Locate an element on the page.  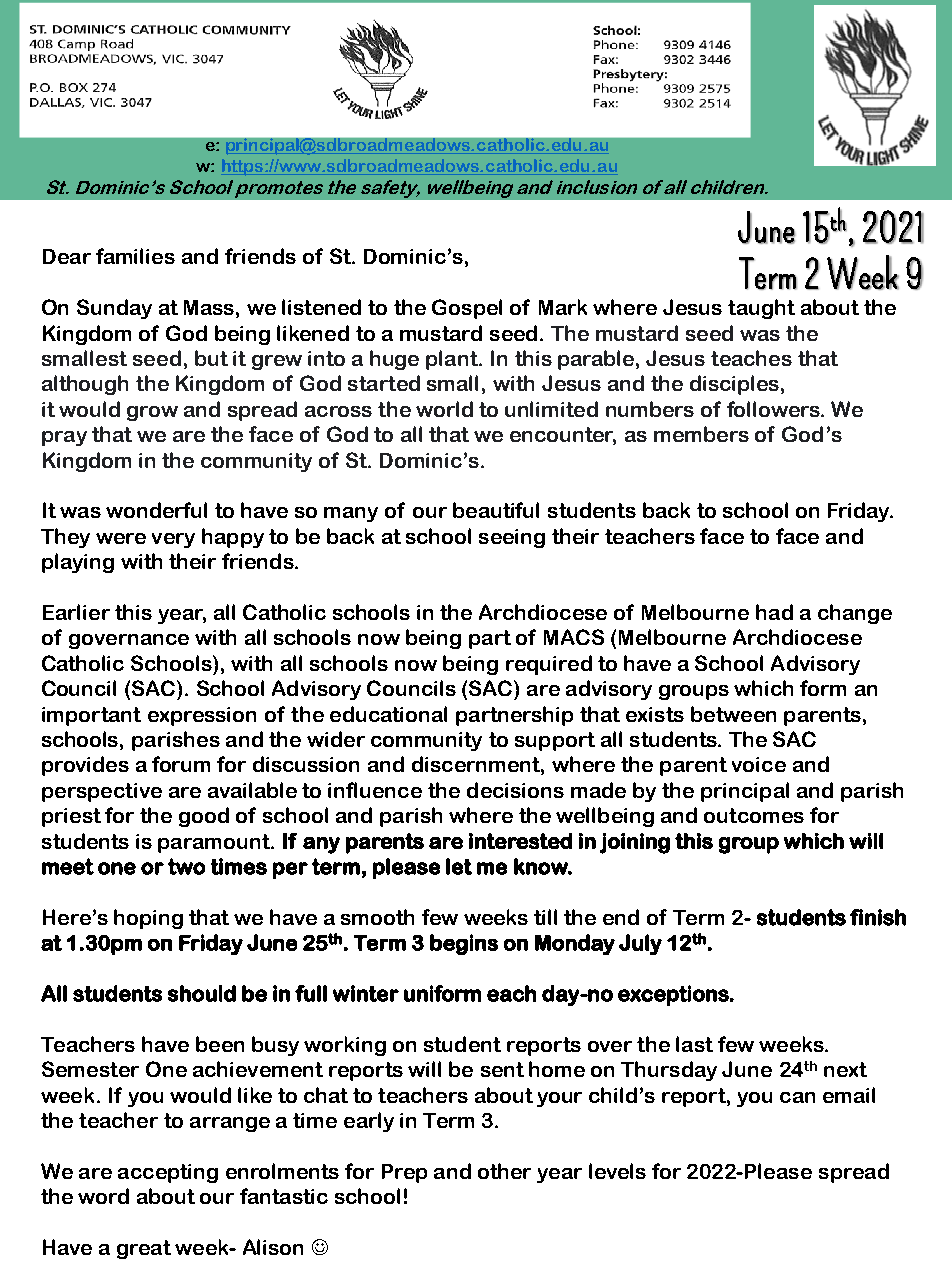
taught is located at coordinates (761, 309).
